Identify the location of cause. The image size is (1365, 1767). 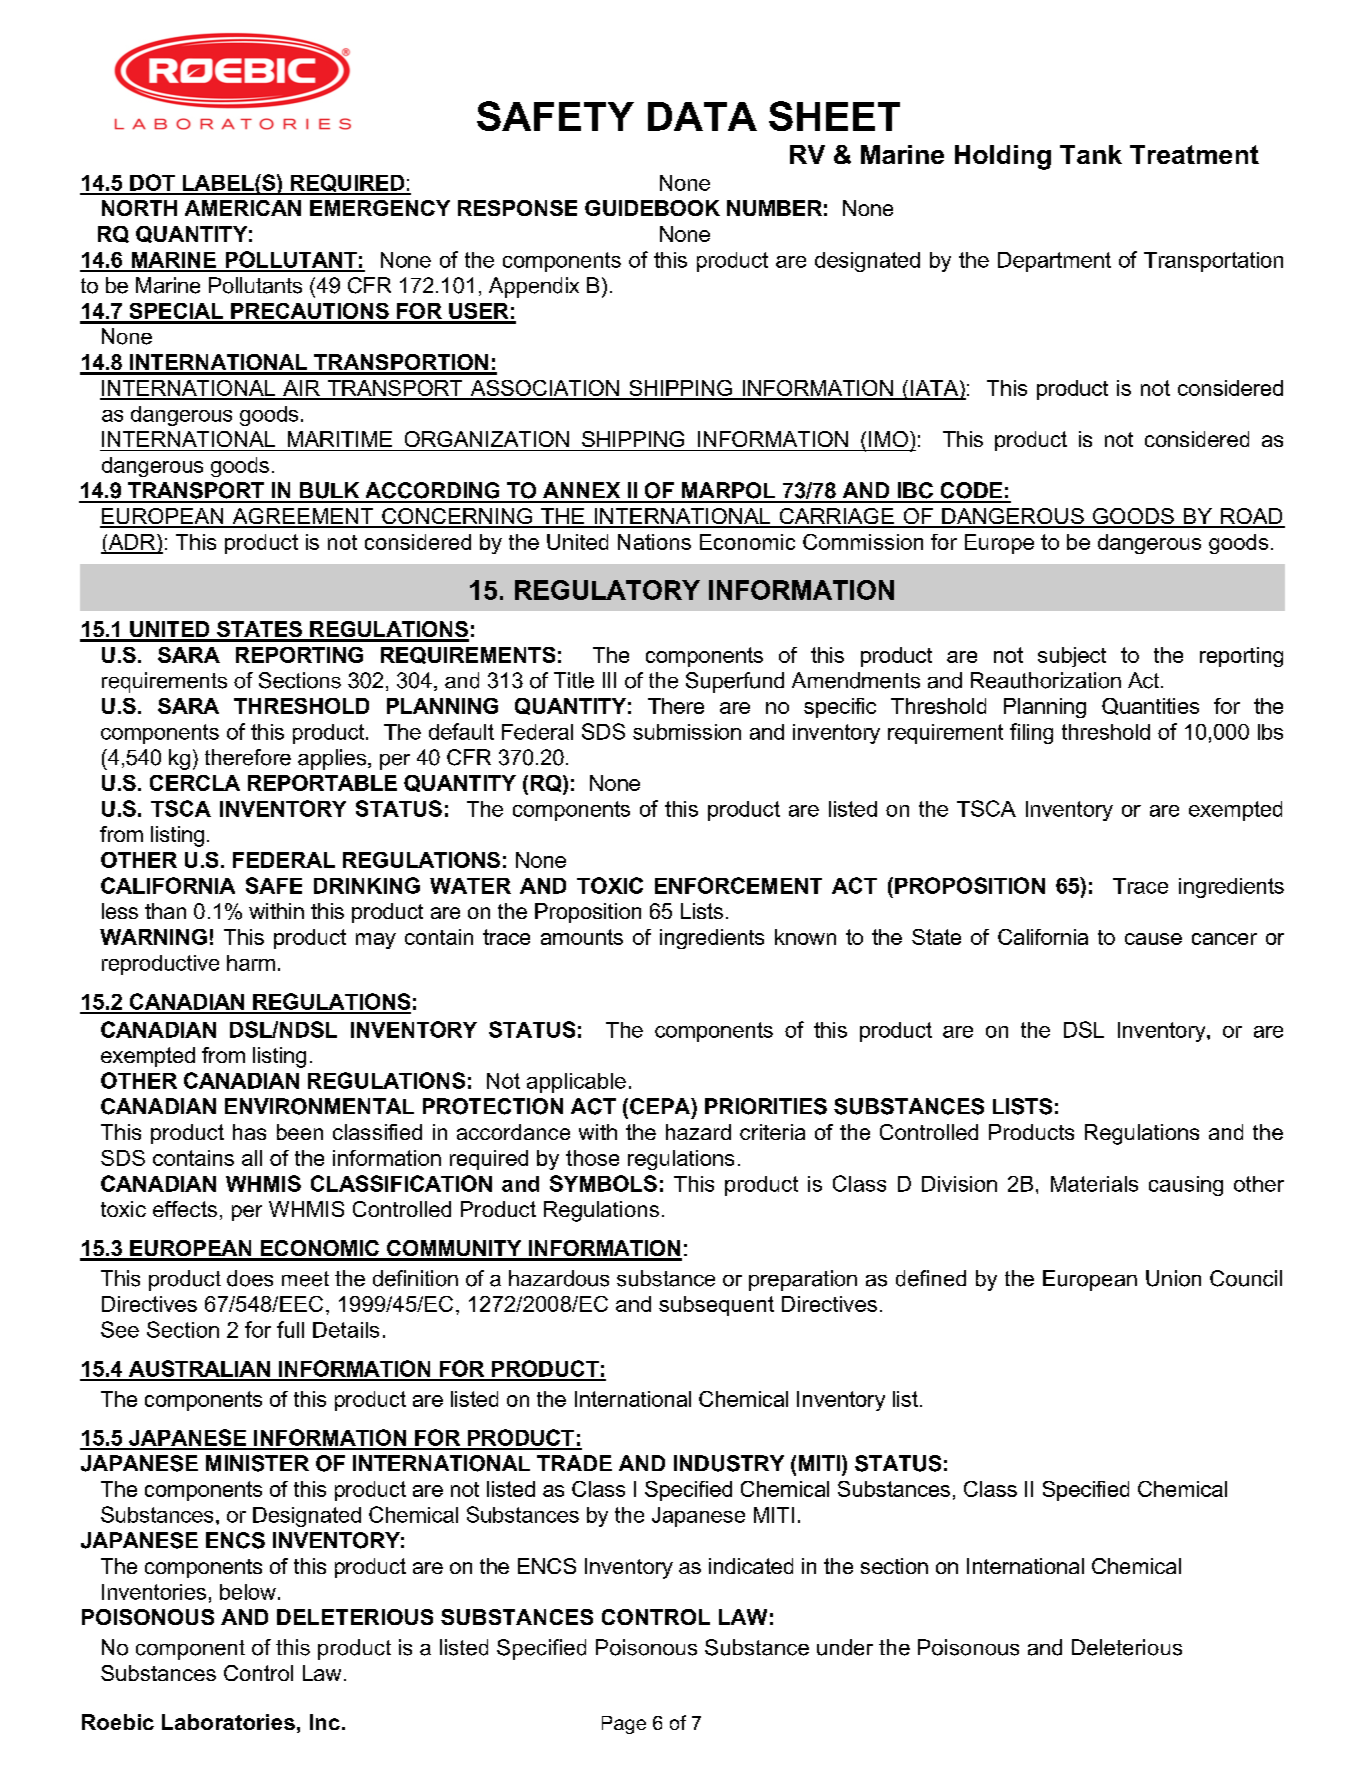
(1153, 939).
